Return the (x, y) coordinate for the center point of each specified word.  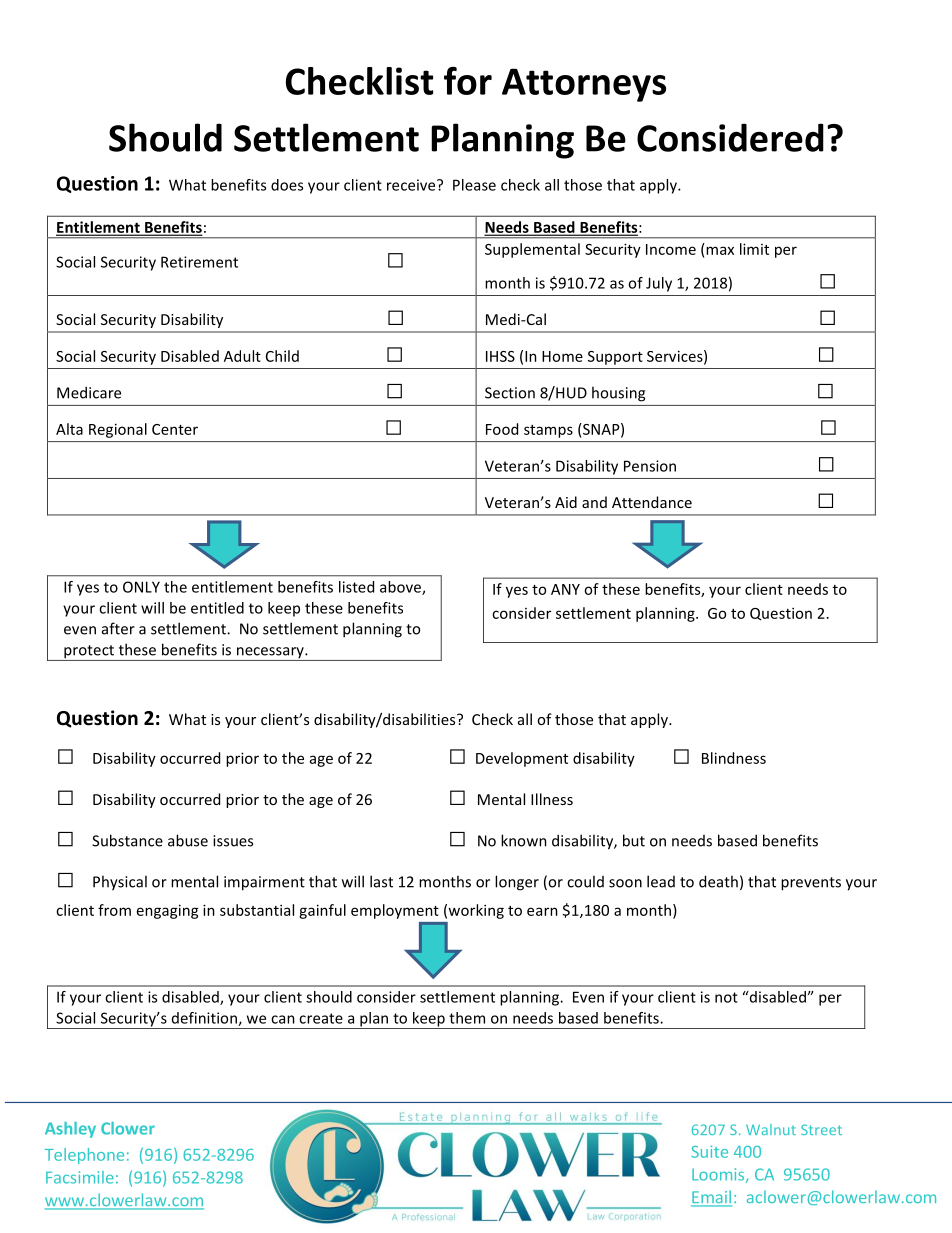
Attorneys (584, 85)
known (524, 840)
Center (175, 429)
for (468, 81)
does (287, 185)
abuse (188, 840)
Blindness (734, 758)
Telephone (84, 1156)
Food (502, 429)
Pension (650, 466)
